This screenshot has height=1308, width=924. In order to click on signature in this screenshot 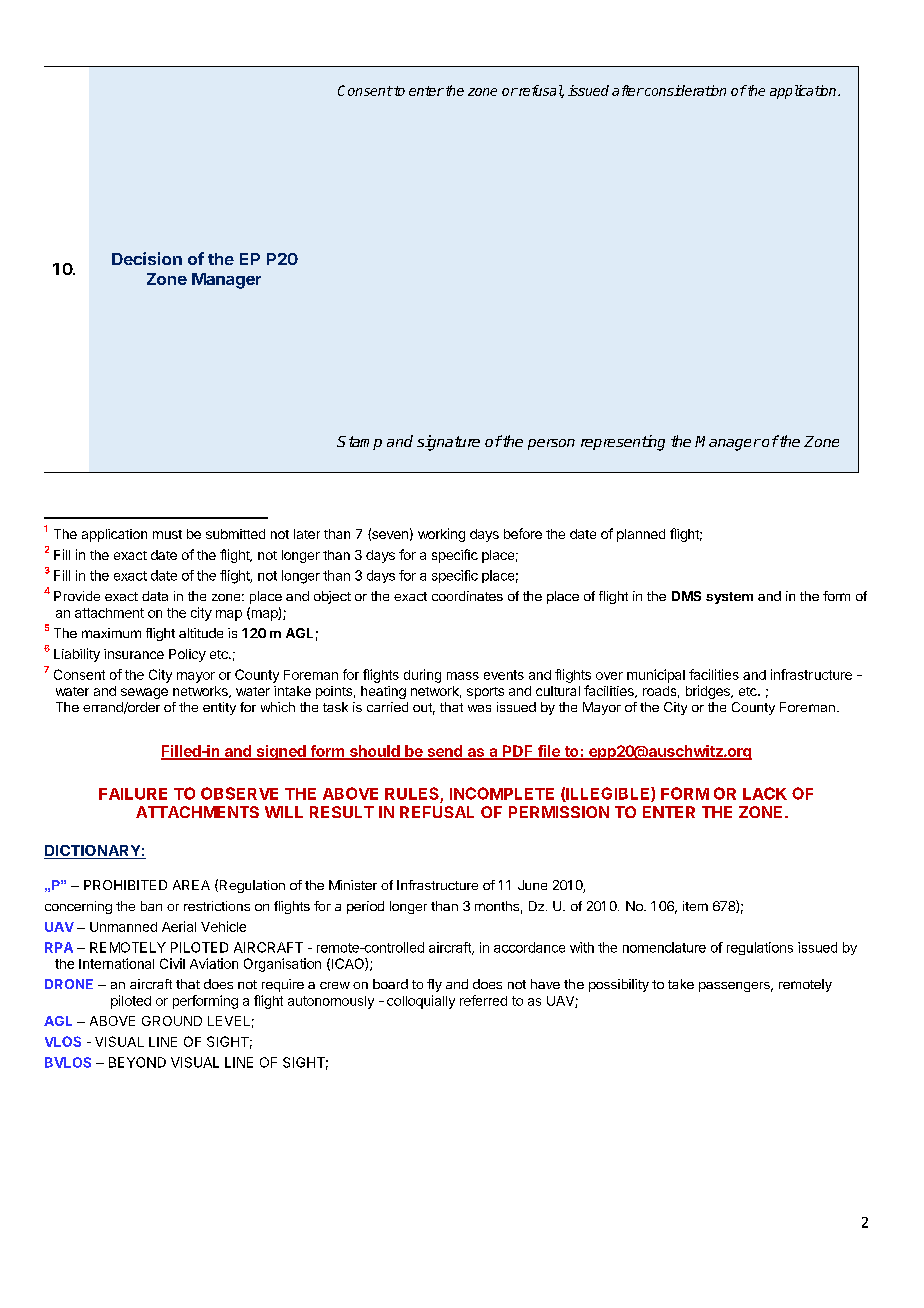, I will do `click(448, 443)`.
